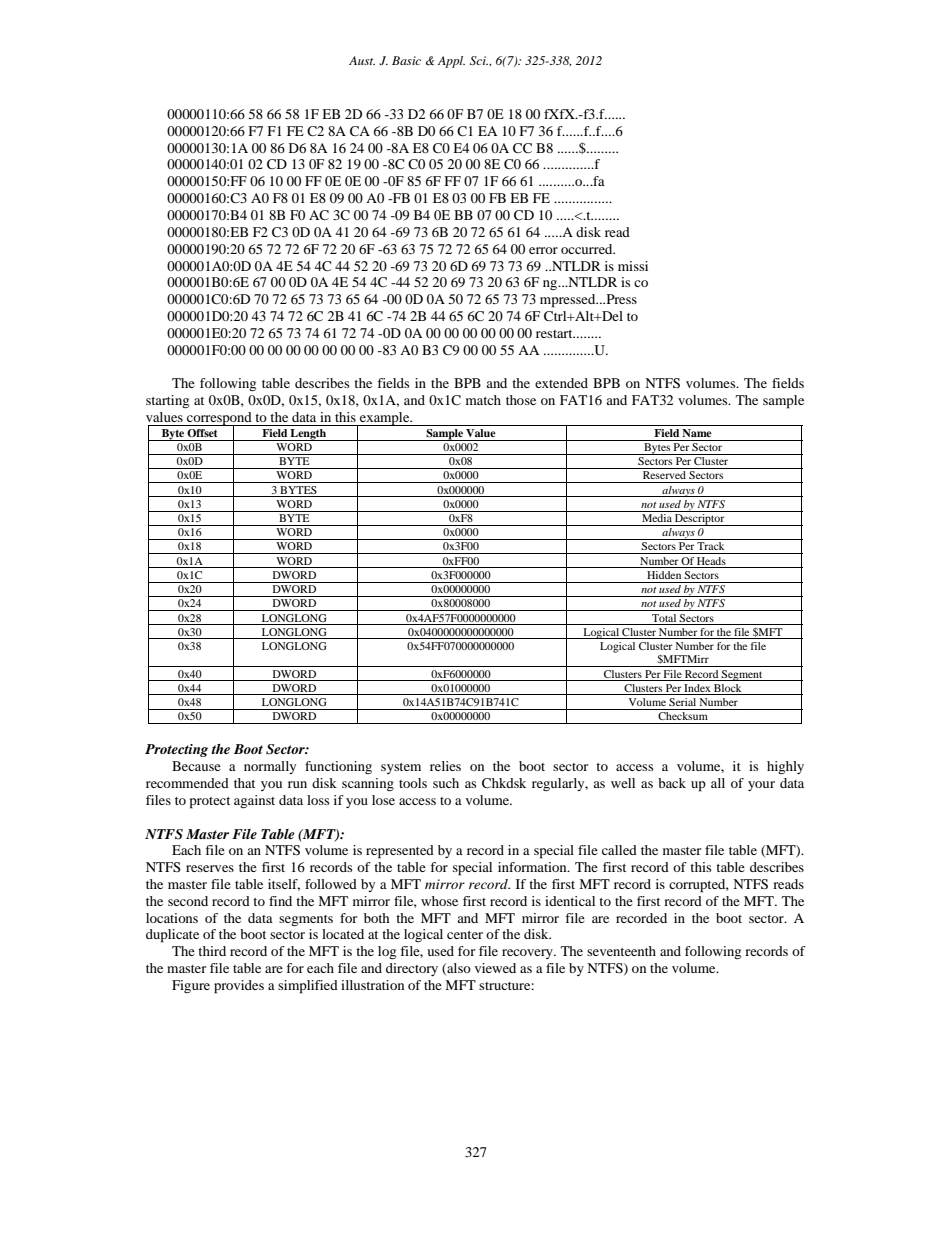 This page has width=952, height=1233. I want to click on viewed, so click(495, 968).
